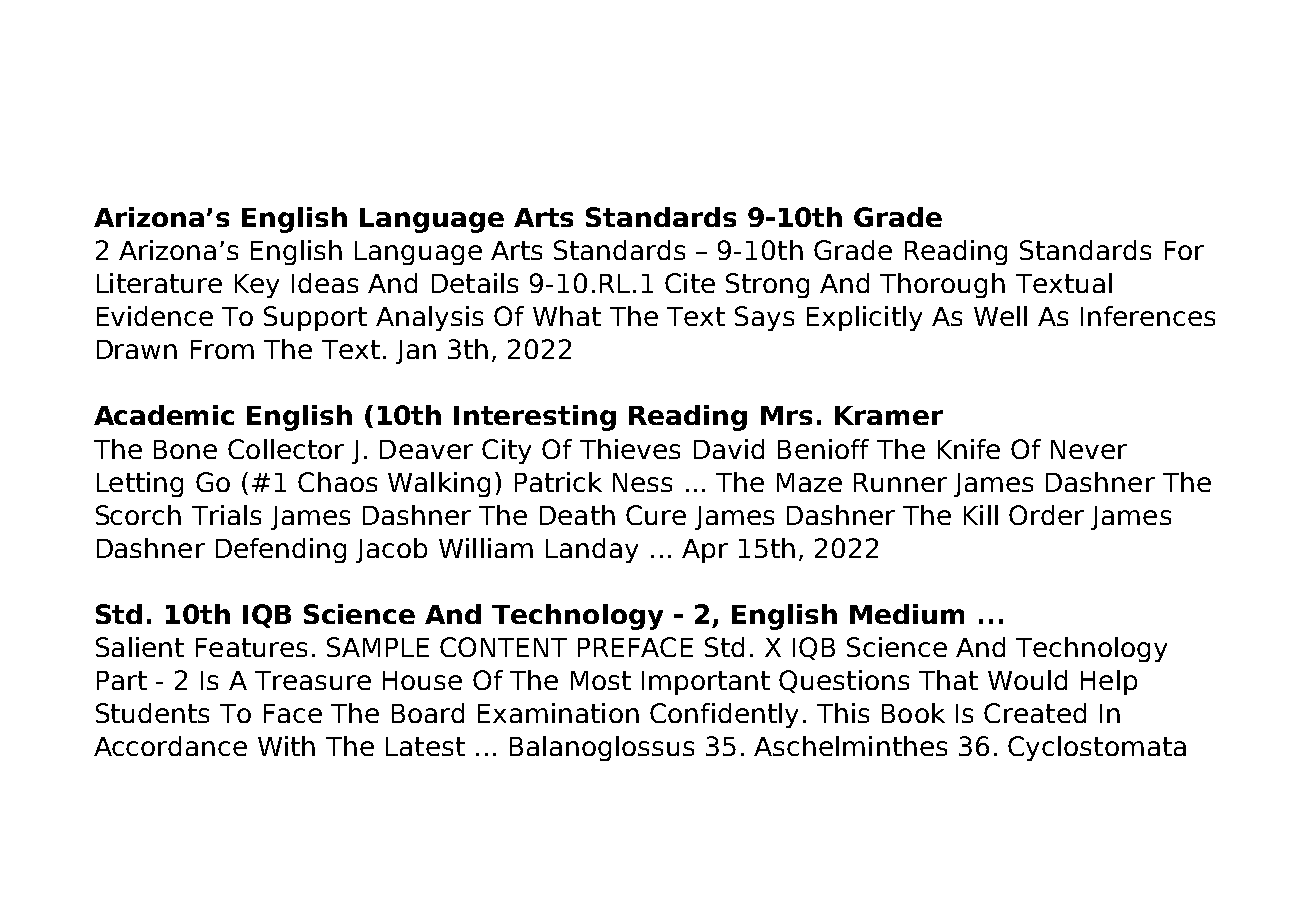 The image size is (1311, 924). Describe the element at coordinates (257, 286) in the screenshot. I see `Key` at that location.
